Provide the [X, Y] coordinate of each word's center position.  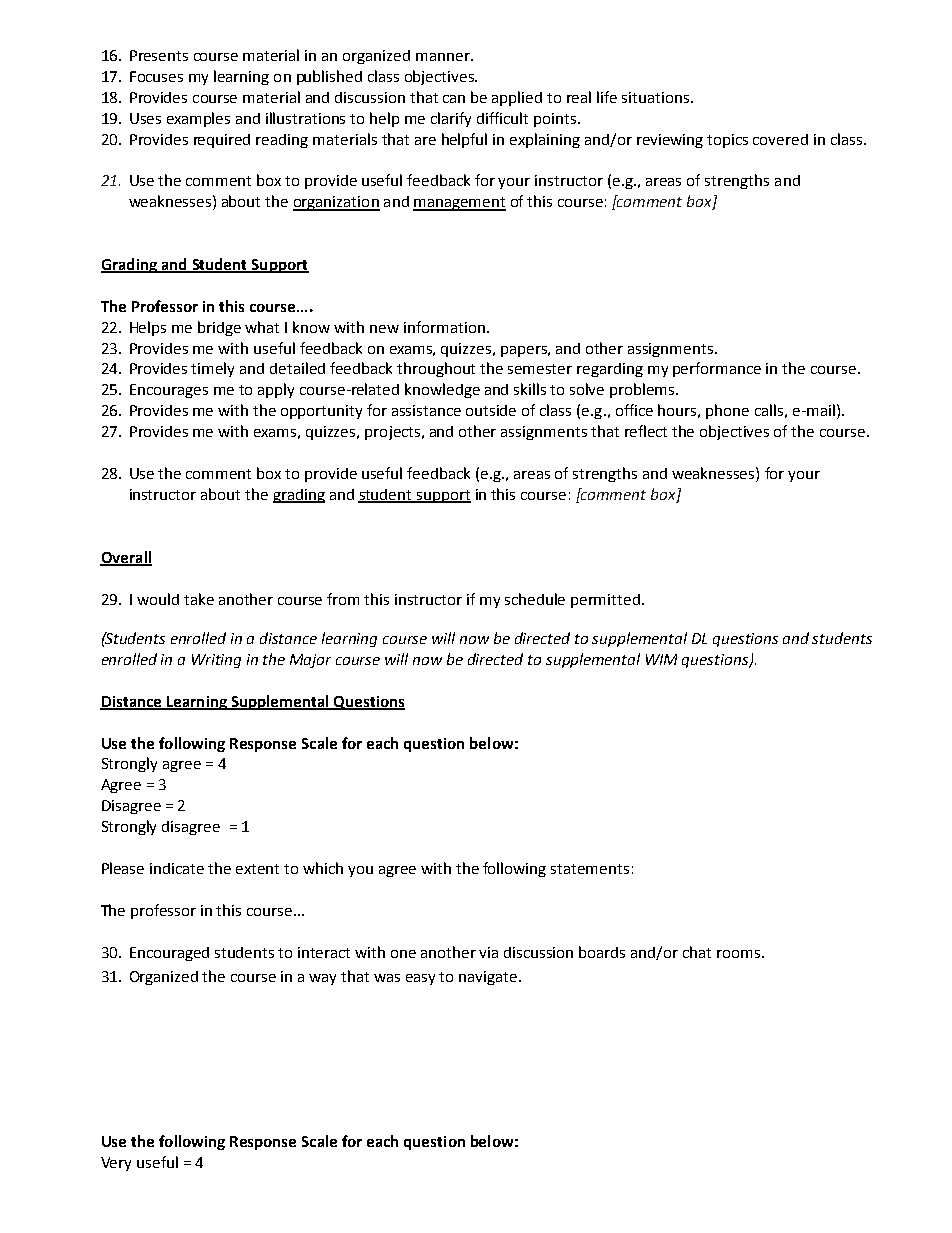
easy [420, 979]
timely [212, 369]
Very [116, 1164]
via [488, 952]
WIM [661, 659]
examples [198, 119]
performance [717, 369]
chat [697, 952]
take [199, 599]
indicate [177, 868]
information [444, 327]
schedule [535, 599]
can [454, 99]
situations [657, 97]
